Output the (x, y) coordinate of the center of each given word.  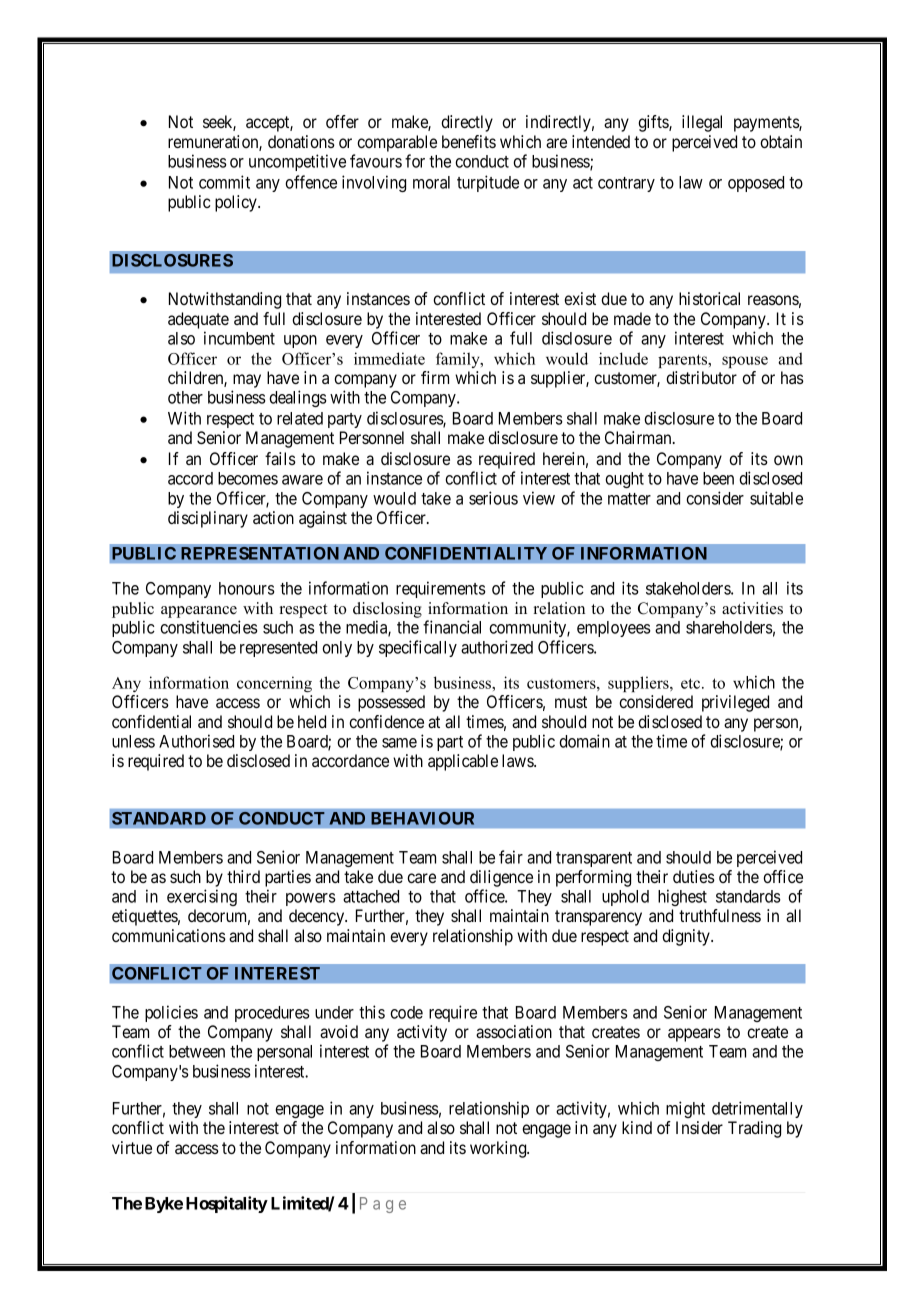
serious (493, 498)
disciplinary (208, 519)
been (718, 478)
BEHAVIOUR (422, 818)
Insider (699, 1127)
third (243, 876)
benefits (469, 141)
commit (224, 182)
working (499, 1149)
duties (694, 876)
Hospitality (227, 1204)
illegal (702, 123)
